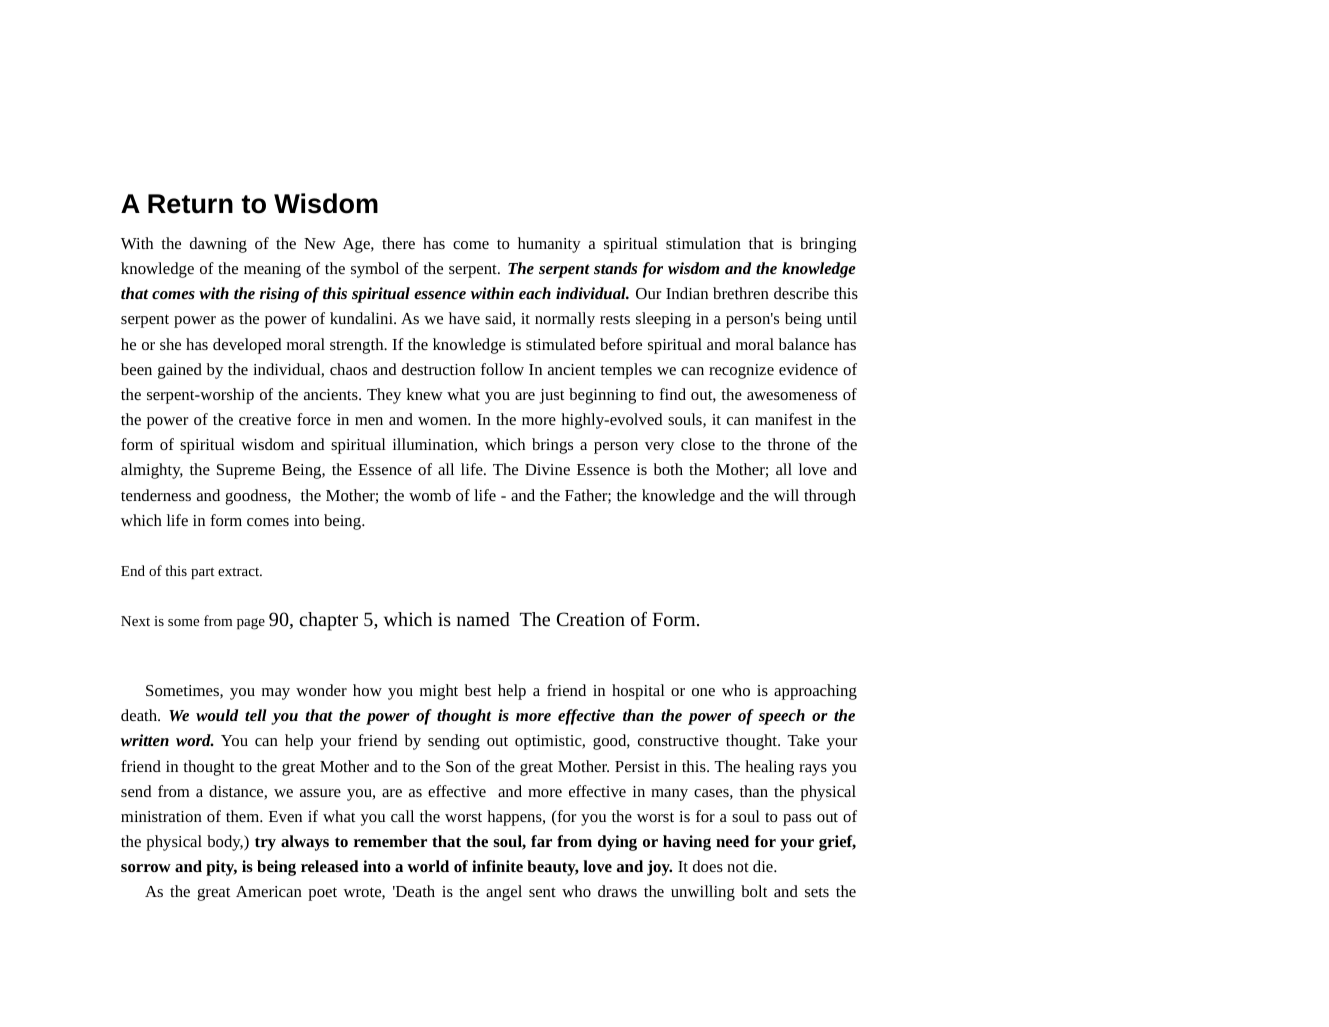  What do you see at coordinates (549, 245) in the page?
I see `humanity` at bounding box center [549, 245].
